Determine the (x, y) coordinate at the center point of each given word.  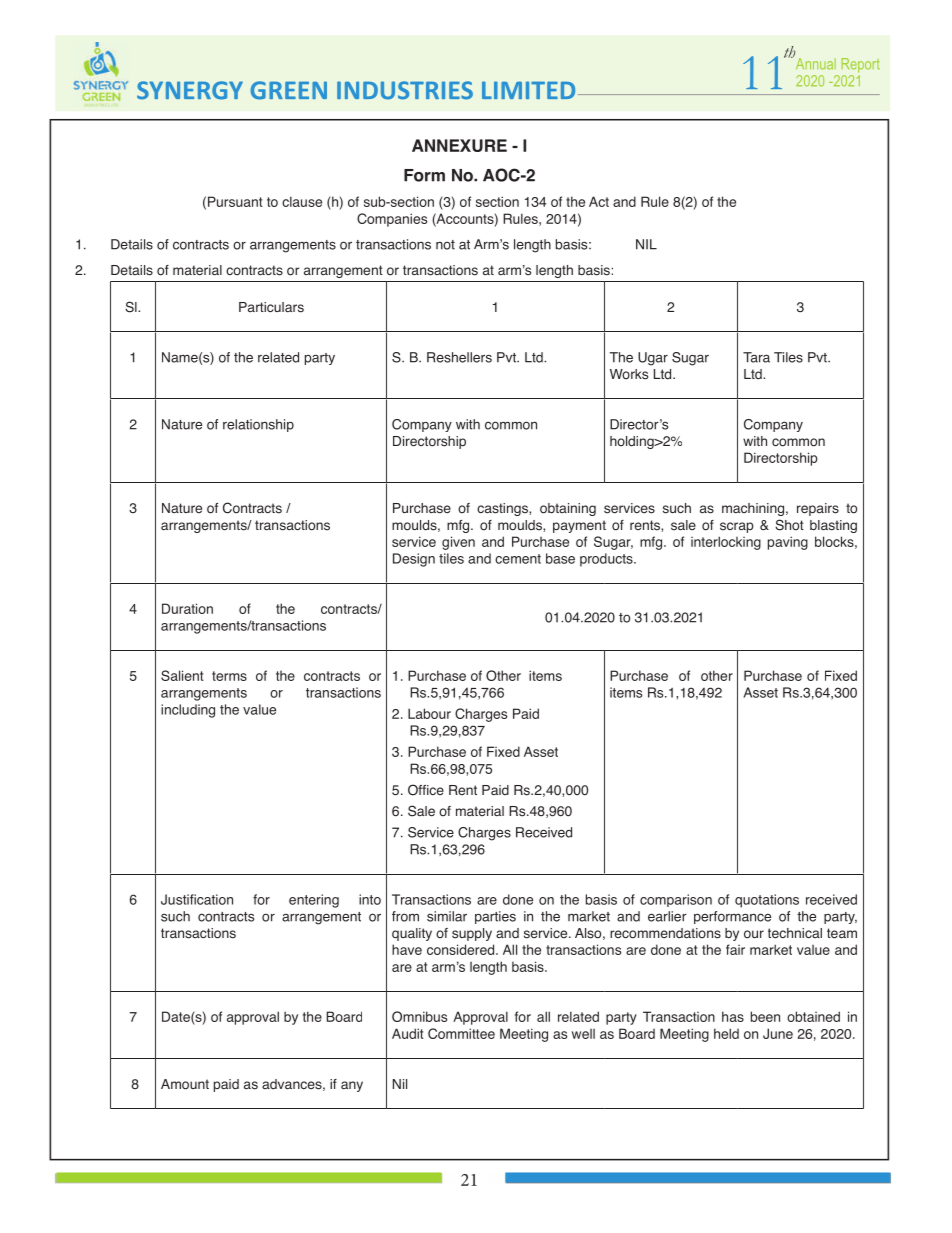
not (445, 245)
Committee (461, 1033)
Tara (756, 357)
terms (229, 676)
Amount (185, 1084)
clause (302, 201)
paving (788, 543)
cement (518, 559)
